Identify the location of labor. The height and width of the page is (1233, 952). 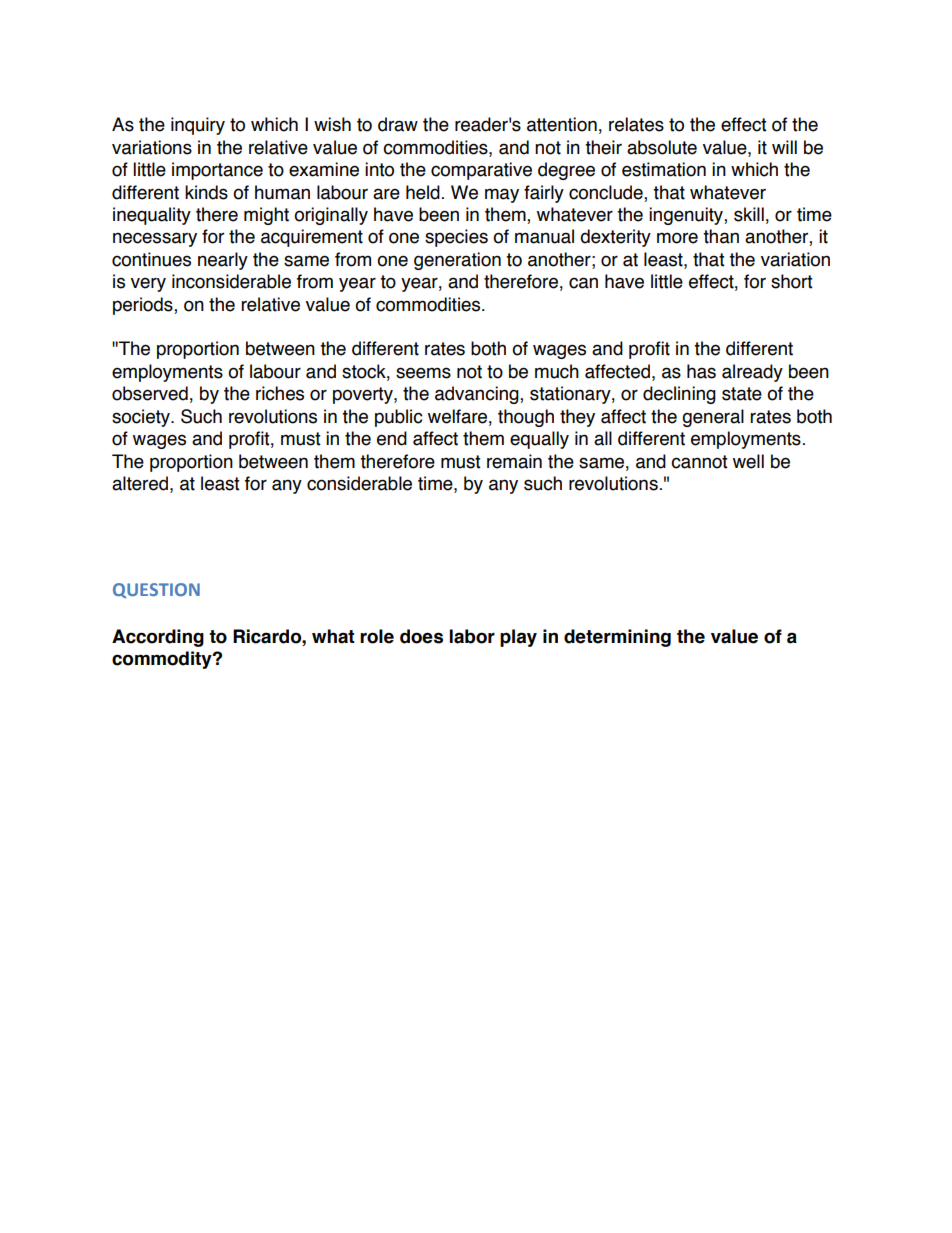
(472, 636).
